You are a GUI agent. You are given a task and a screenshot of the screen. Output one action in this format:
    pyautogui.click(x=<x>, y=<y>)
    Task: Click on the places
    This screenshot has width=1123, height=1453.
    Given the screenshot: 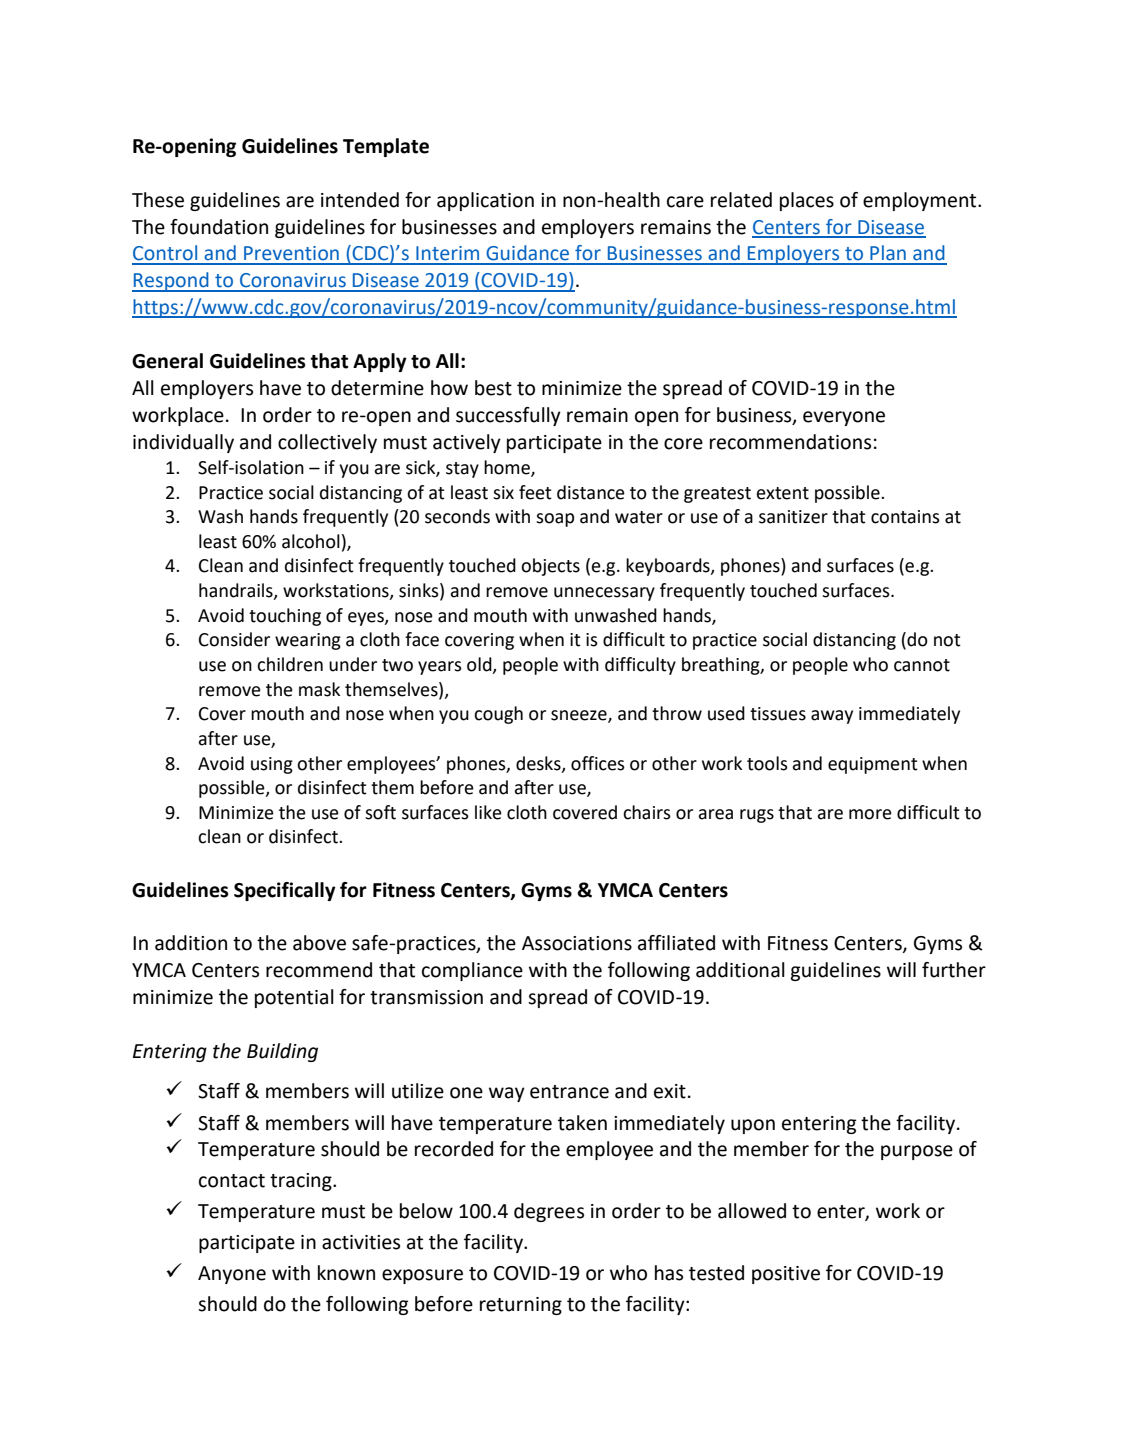 What is the action you would take?
    pyautogui.click(x=807, y=201)
